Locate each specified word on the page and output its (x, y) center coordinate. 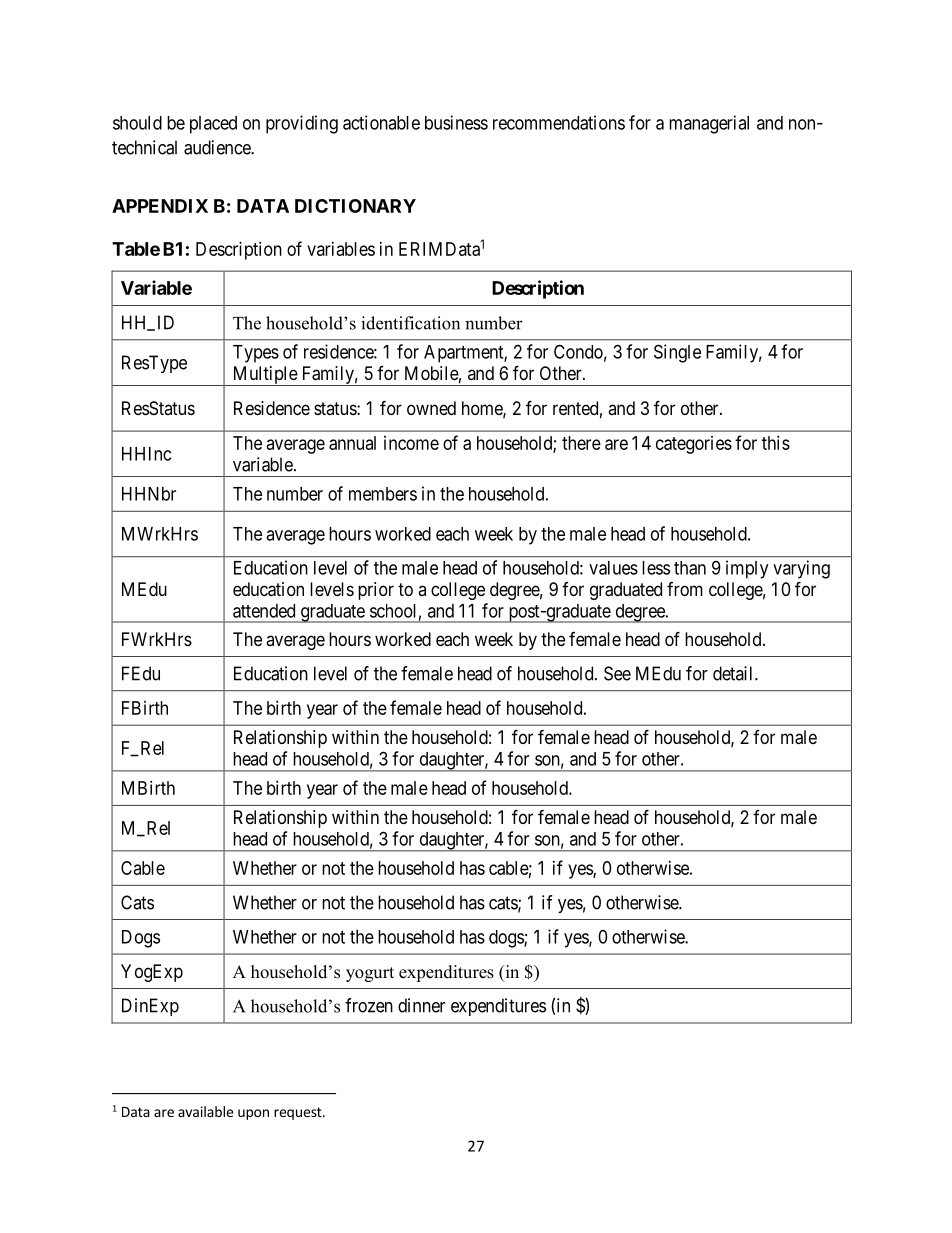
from (685, 589)
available (205, 1111)
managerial (709, 124)
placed (213, 125)
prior (376, 591)
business (456, 122)
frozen (369, 1005)
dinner (421, 1005)
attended (264, 611)
